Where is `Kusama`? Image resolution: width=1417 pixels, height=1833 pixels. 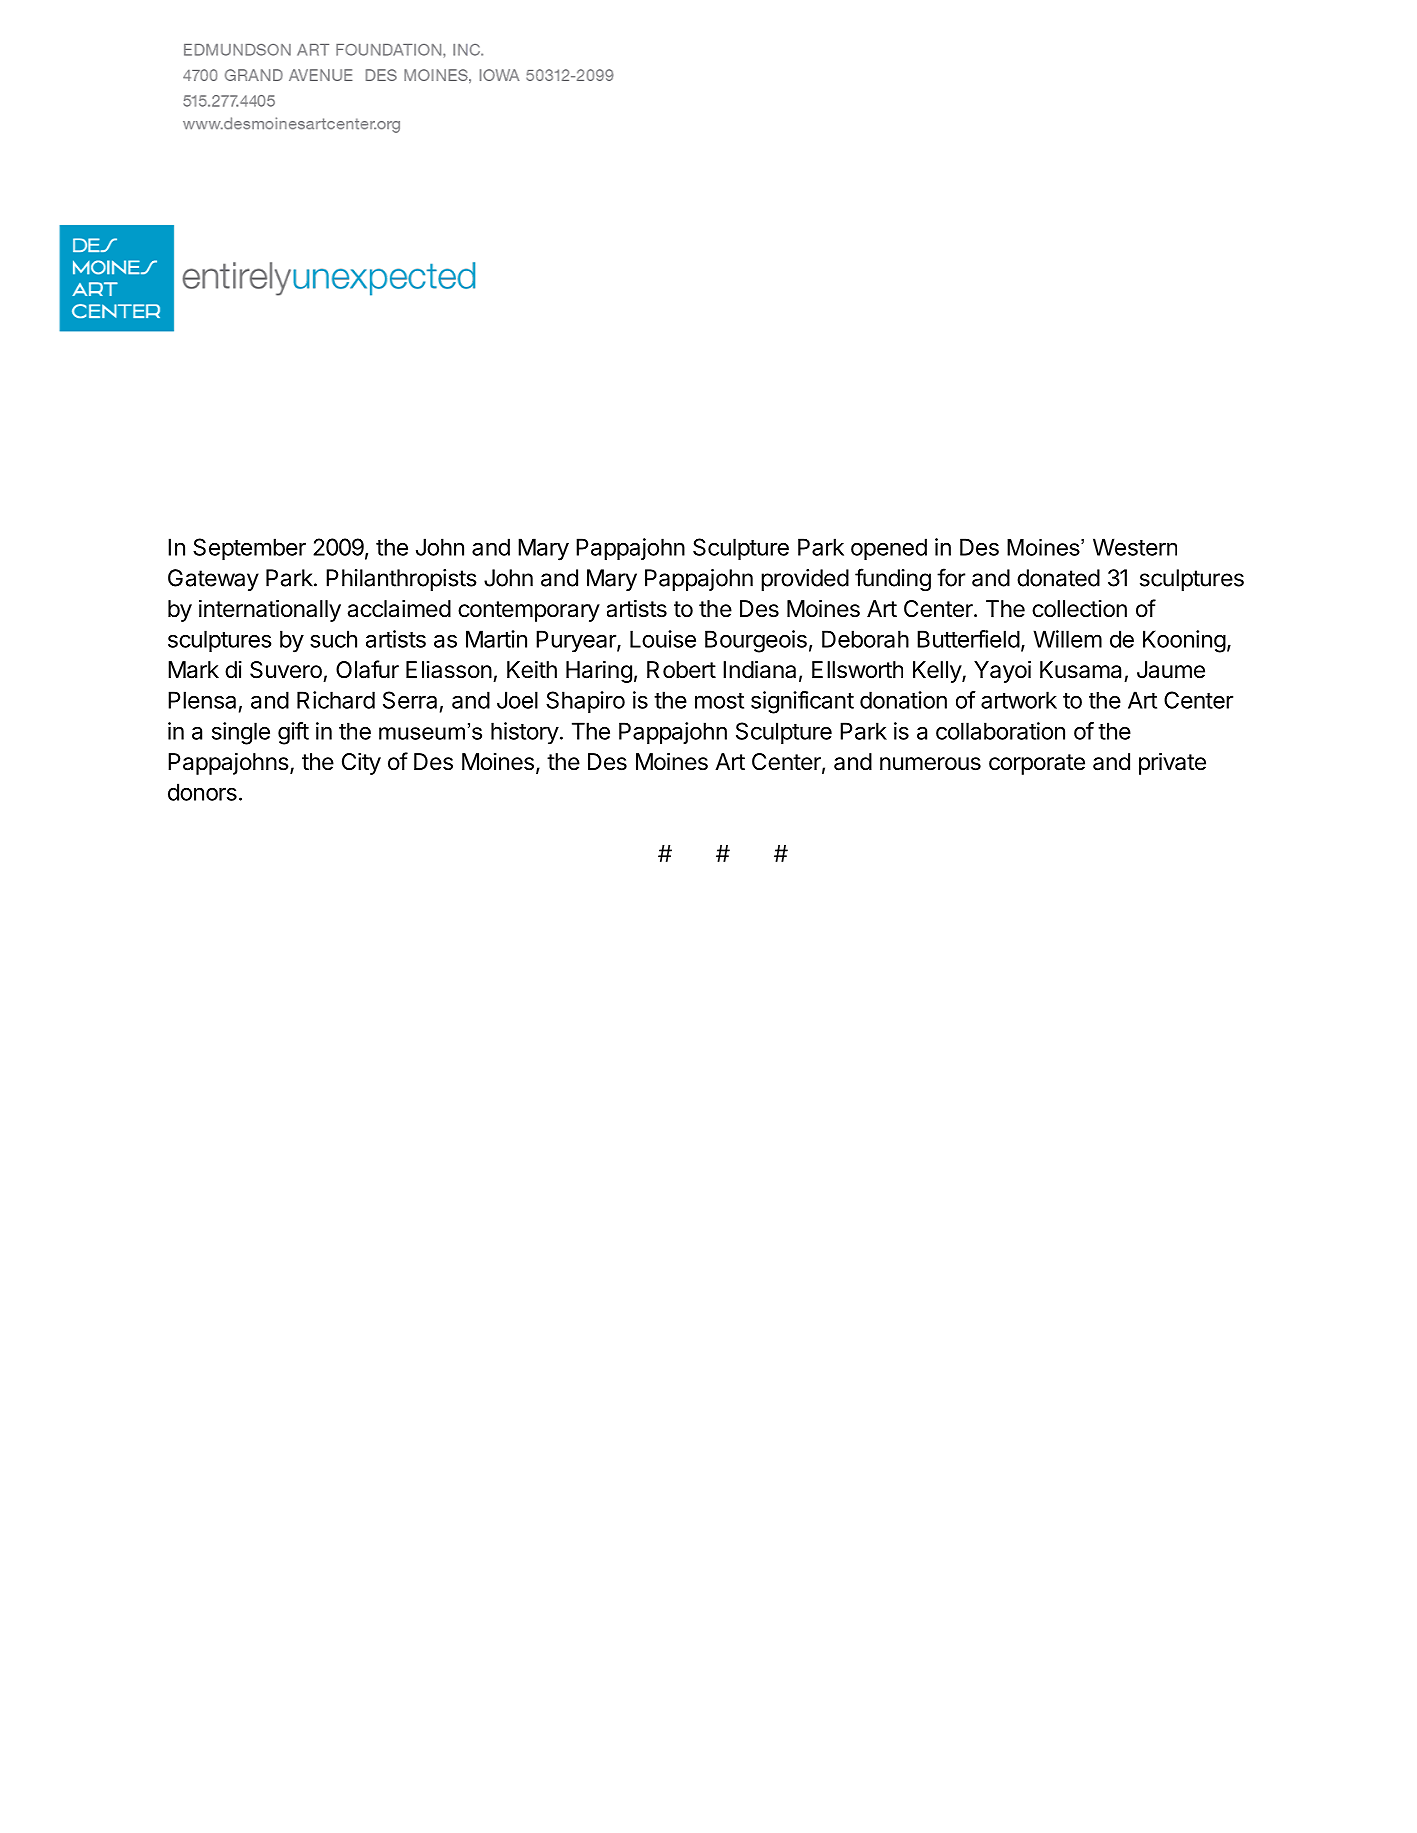 Kusama is located at coordinates (1080, 670).
